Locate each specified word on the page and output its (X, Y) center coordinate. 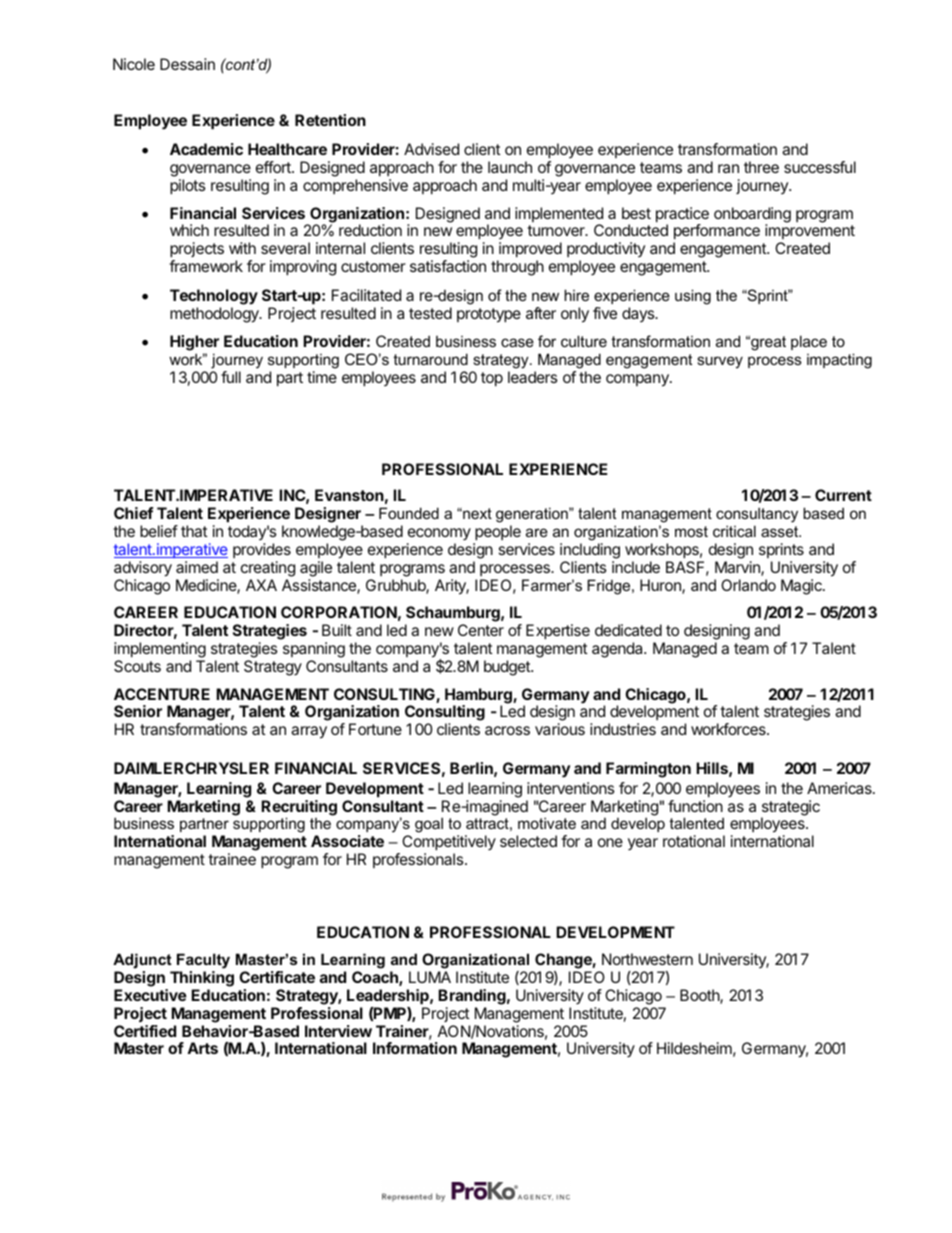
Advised (431, 149)
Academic (206, 149)
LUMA (430, 977)
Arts (202, 1048)
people (497, 534)
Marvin (738, 568)
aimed (197, 567)
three (761, 167)
